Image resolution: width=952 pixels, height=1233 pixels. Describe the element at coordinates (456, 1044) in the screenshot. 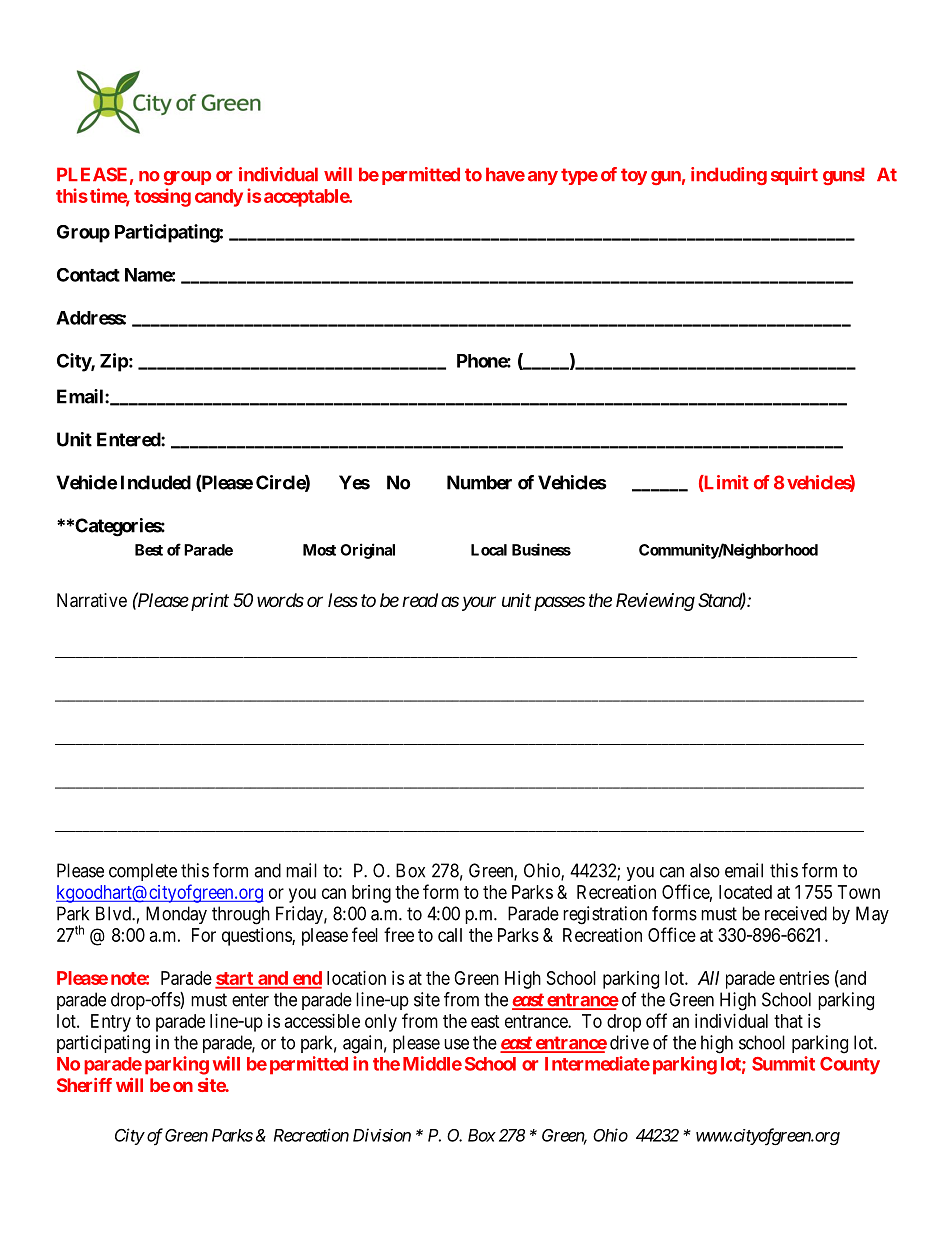

I see `use` at that location.
